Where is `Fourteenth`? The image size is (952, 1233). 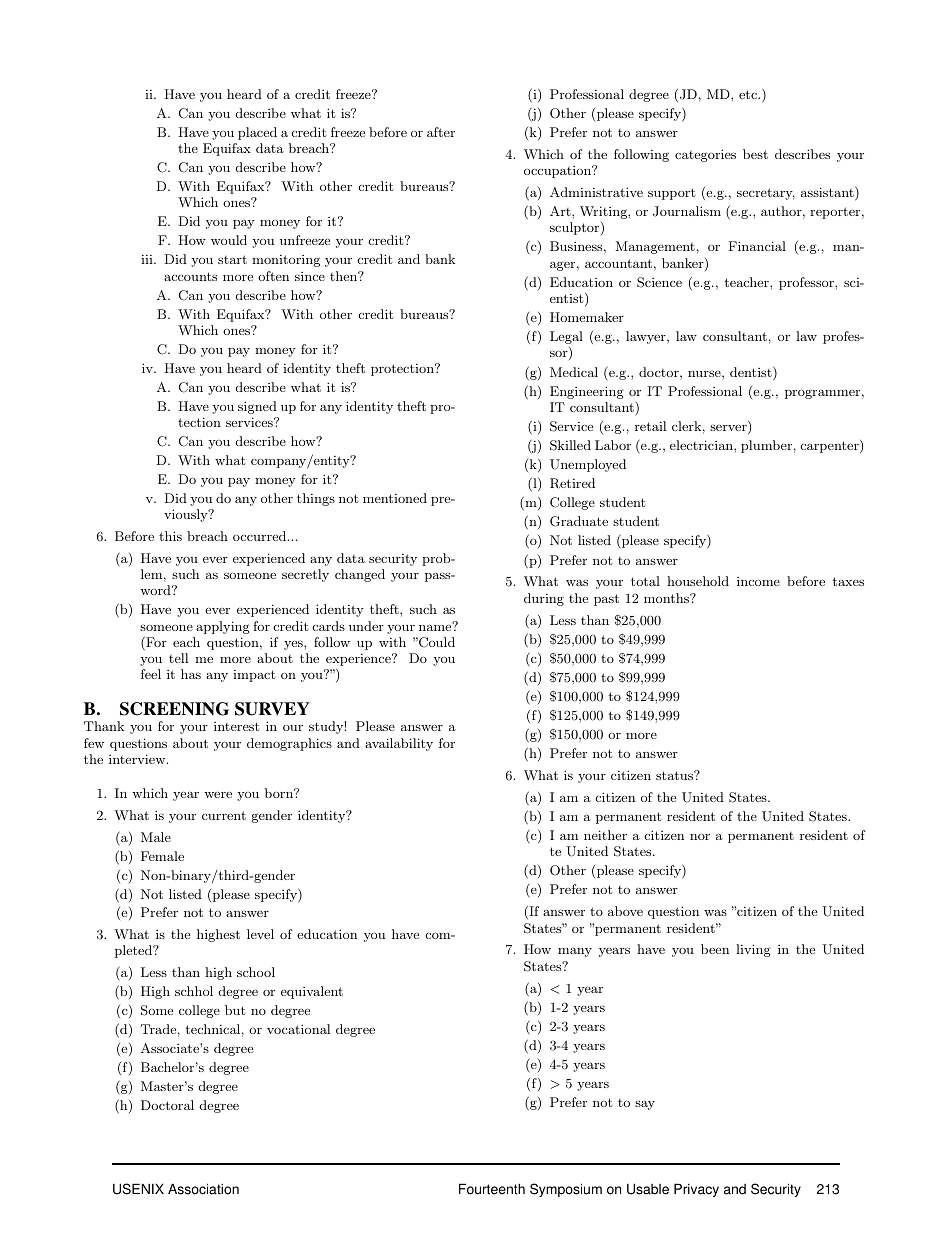 Fourteenth is located at coordinates (492, 1189).
